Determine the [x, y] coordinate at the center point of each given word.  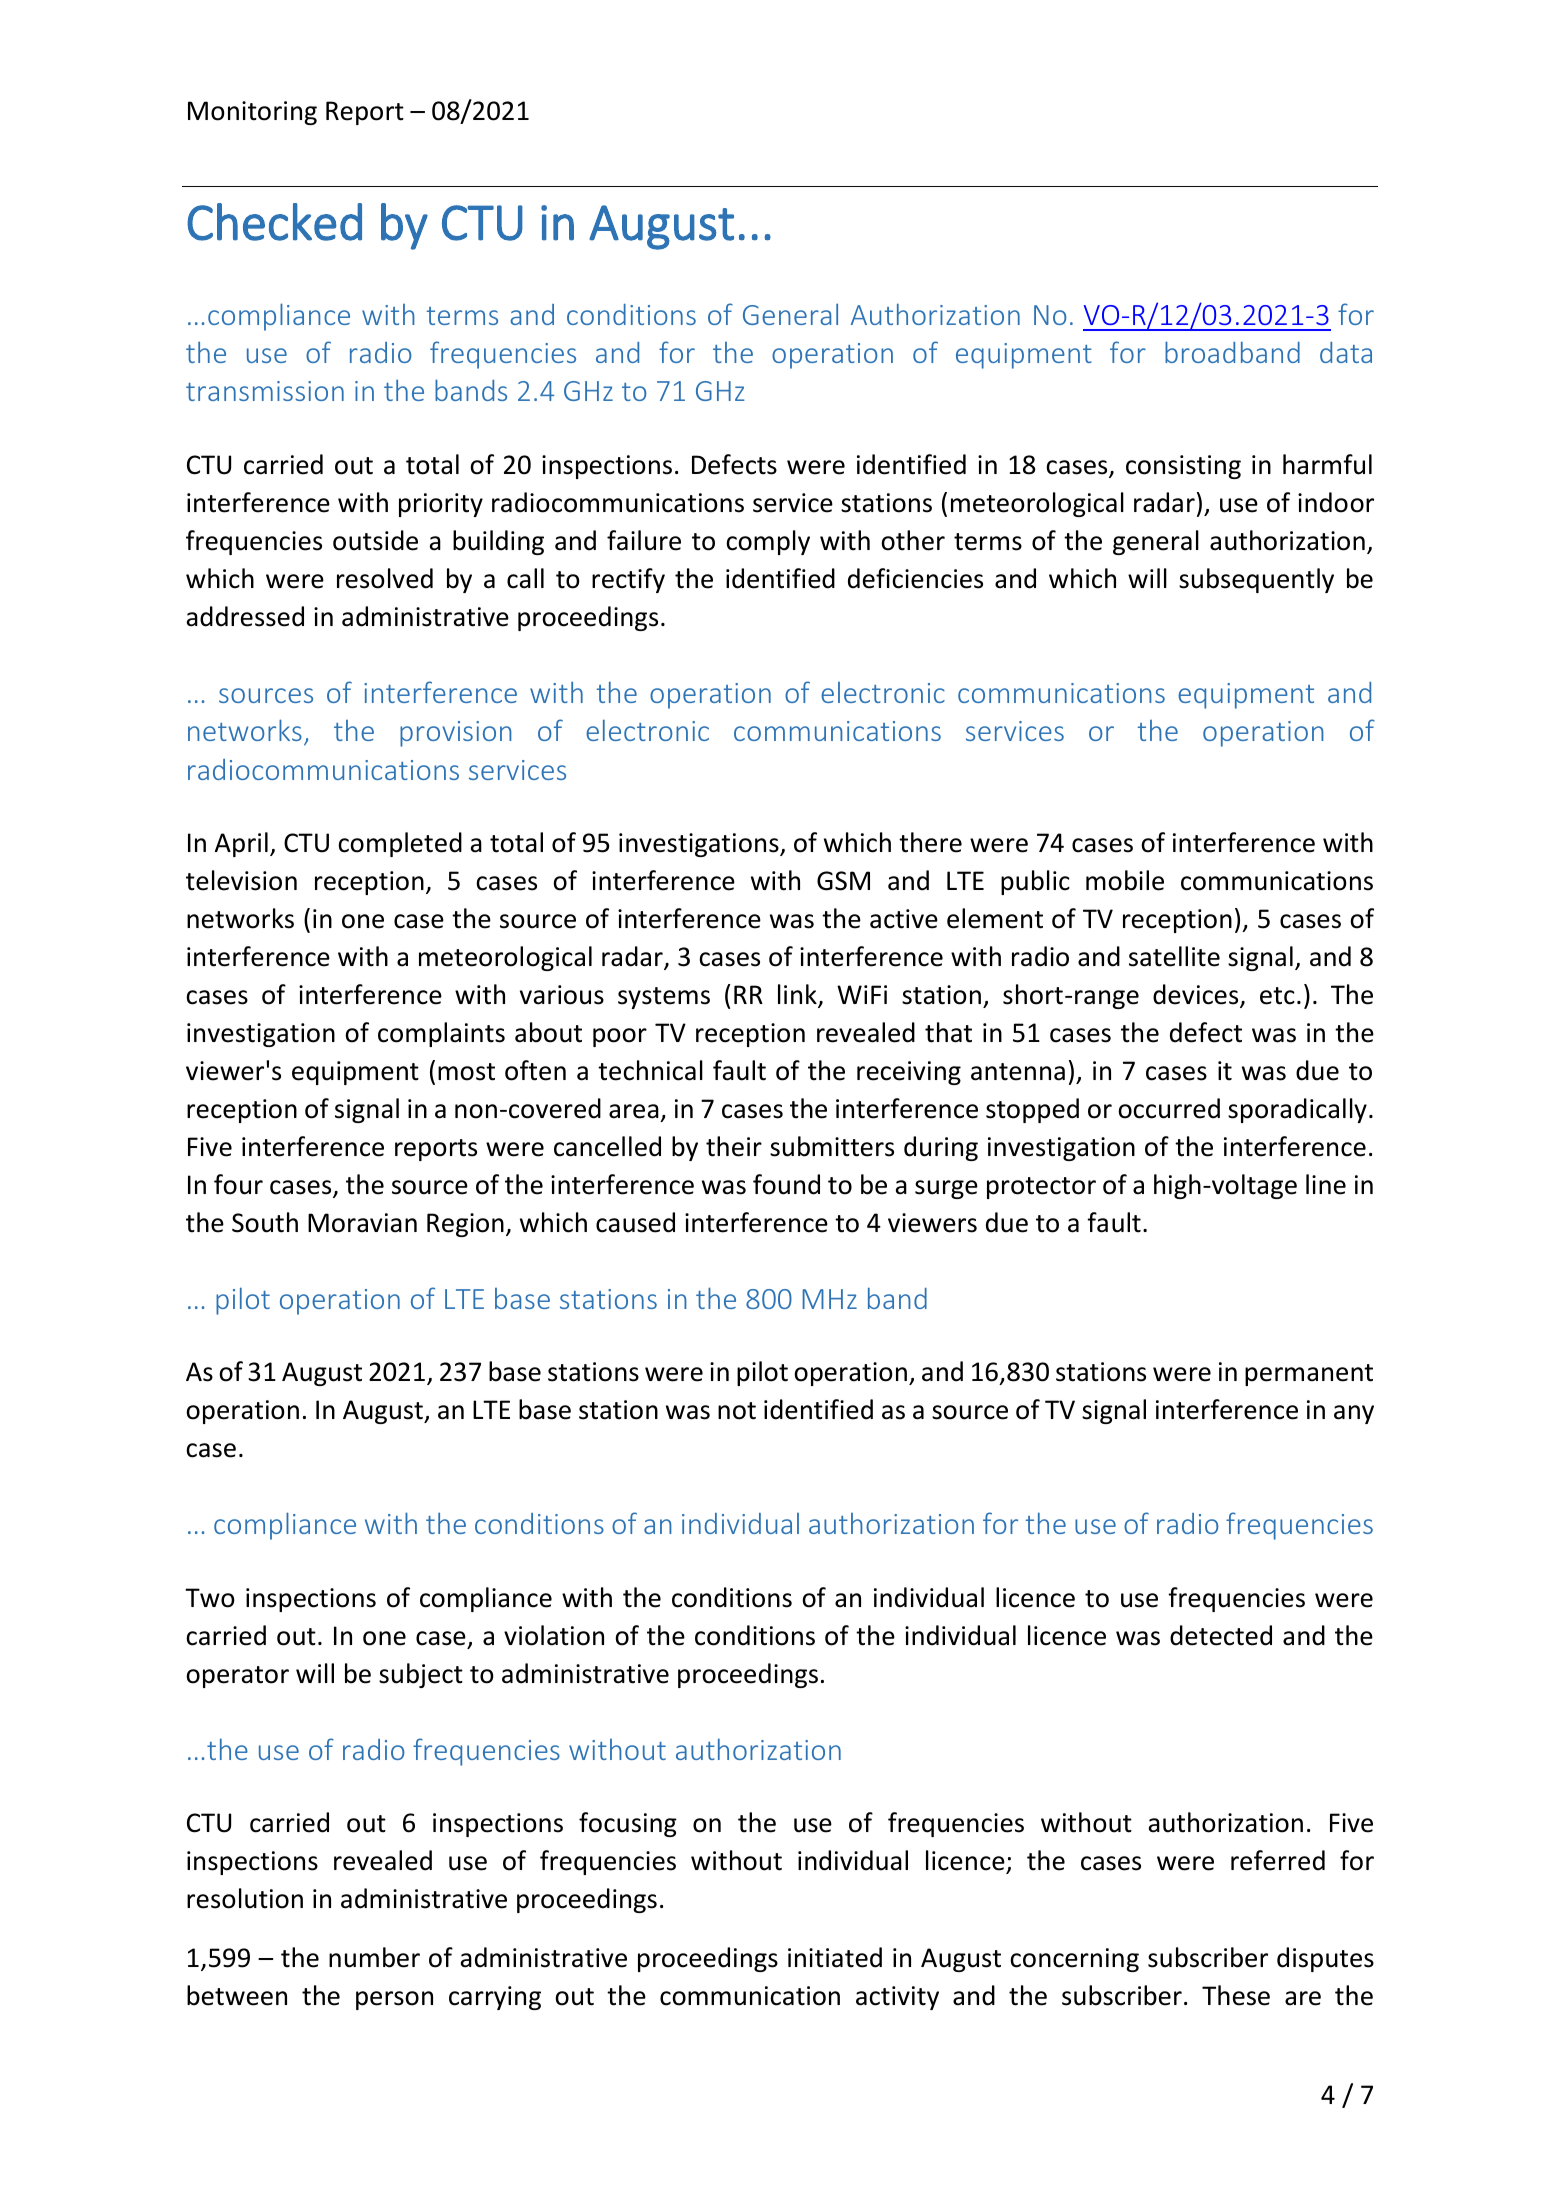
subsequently [1256, 580]
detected [1221, 1635]
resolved [385, 578]
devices [1197, 995]
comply [768, 542]
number [374, 1957]
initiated [835, 1957]
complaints [441, 1034]
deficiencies [915, 578]
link [798, 995]
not [737, 1411]
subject [421, 1675]
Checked [274, 222]
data [1346, 352]
